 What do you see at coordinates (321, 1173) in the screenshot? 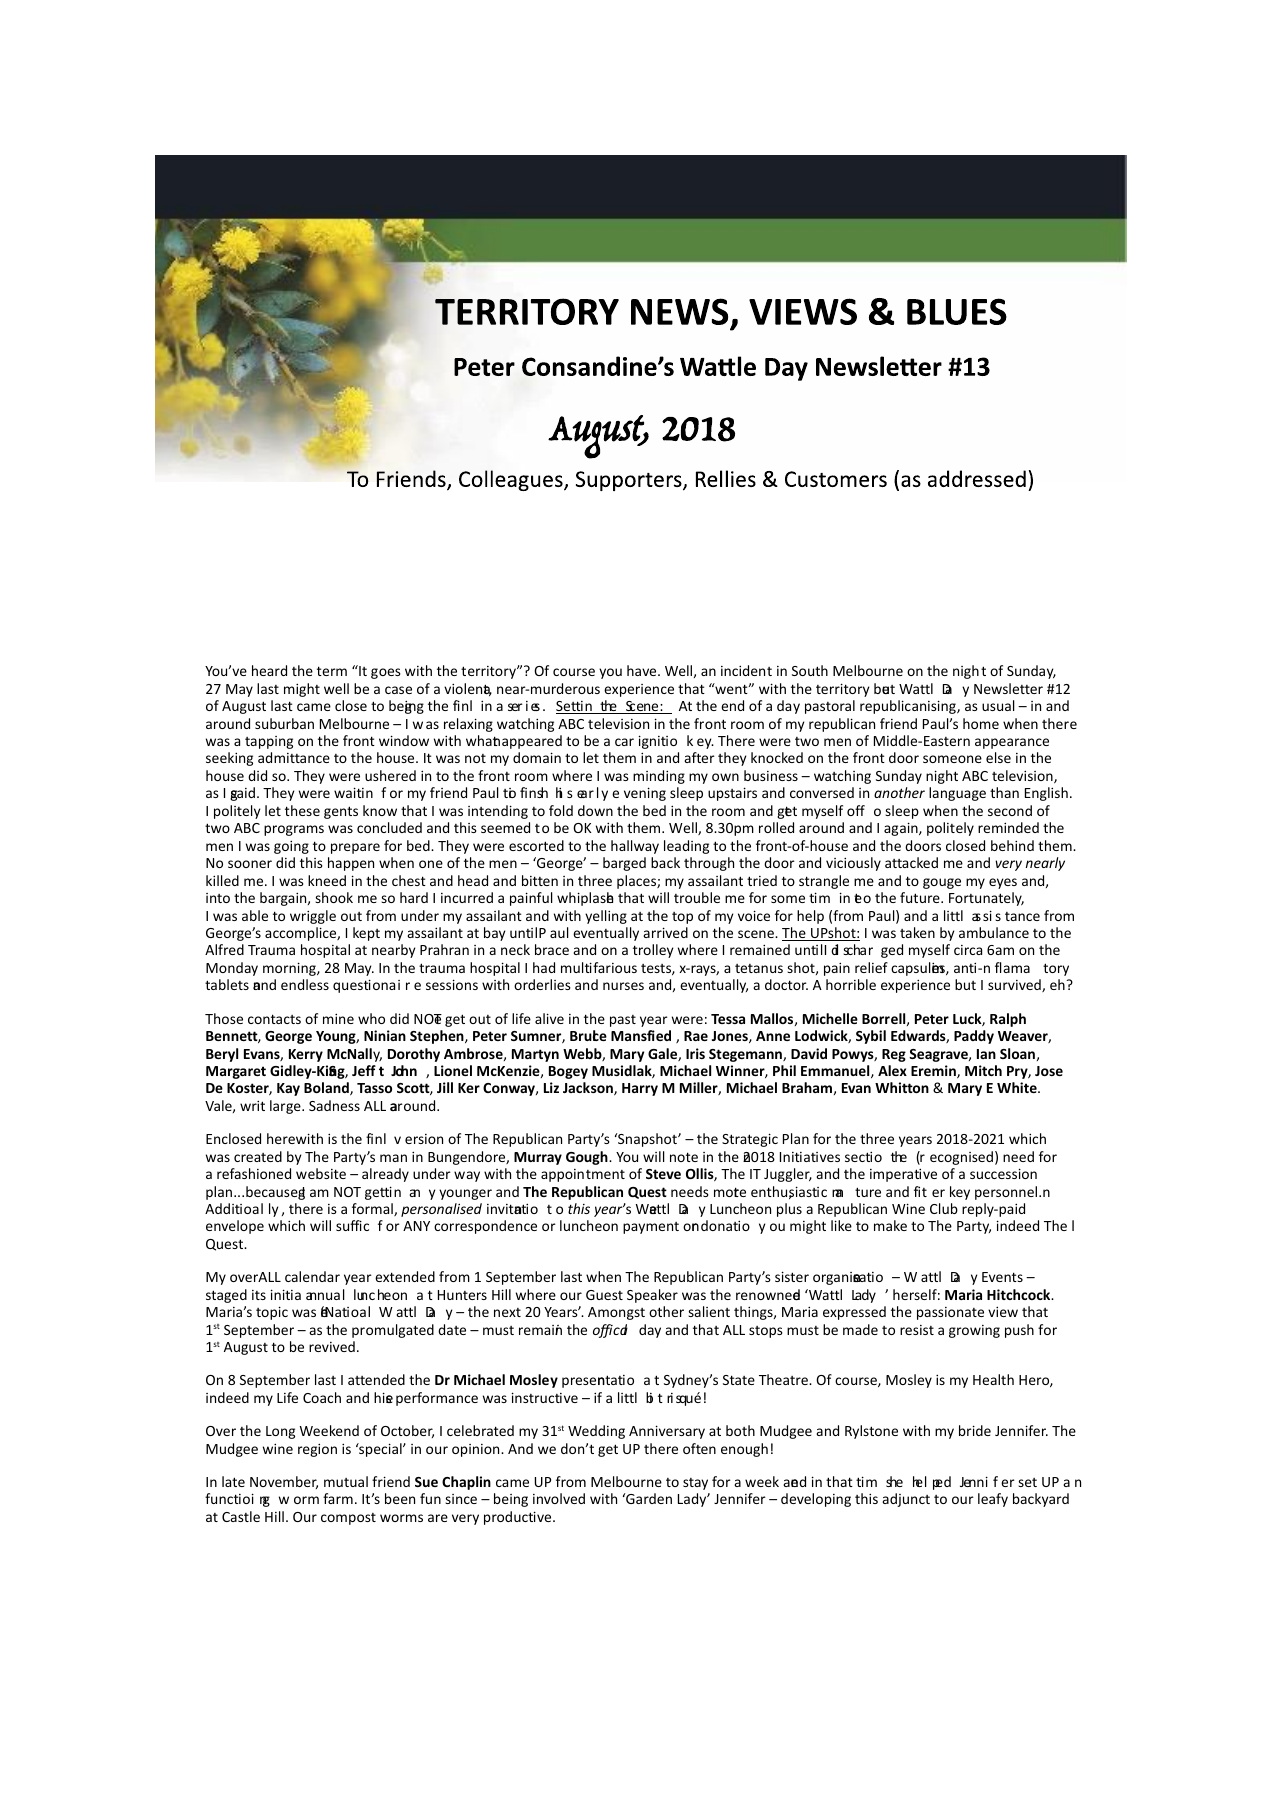
I see `website` at bounding box center [321, 1173].
